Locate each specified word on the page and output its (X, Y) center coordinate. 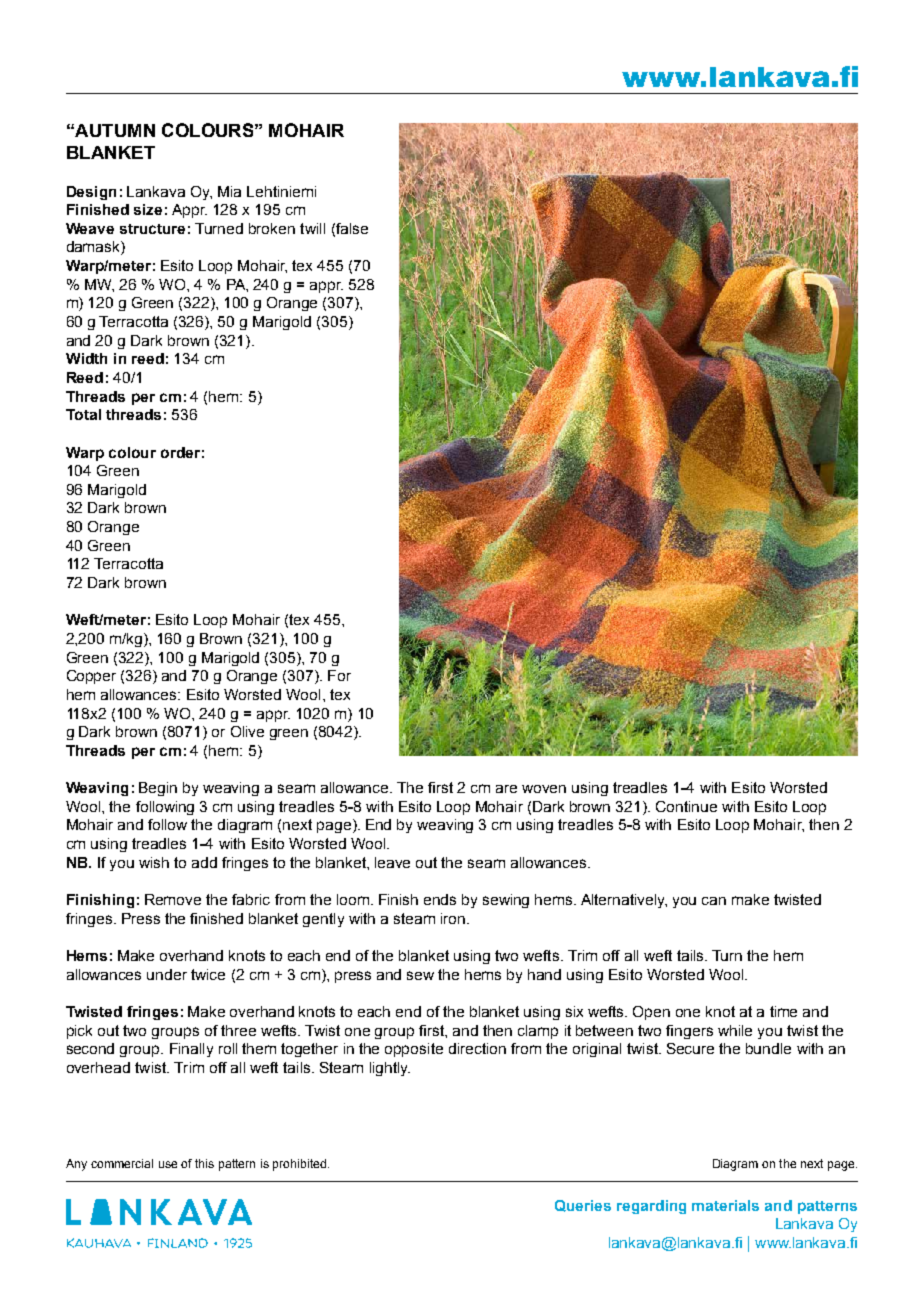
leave (392, 862)
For (339, 675)
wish (154, 862)
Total (83, 414)
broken (272, 228)
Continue (686, 806)
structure (152, 229)
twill (312, 228)
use (168, 1164)
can (714, 901)
